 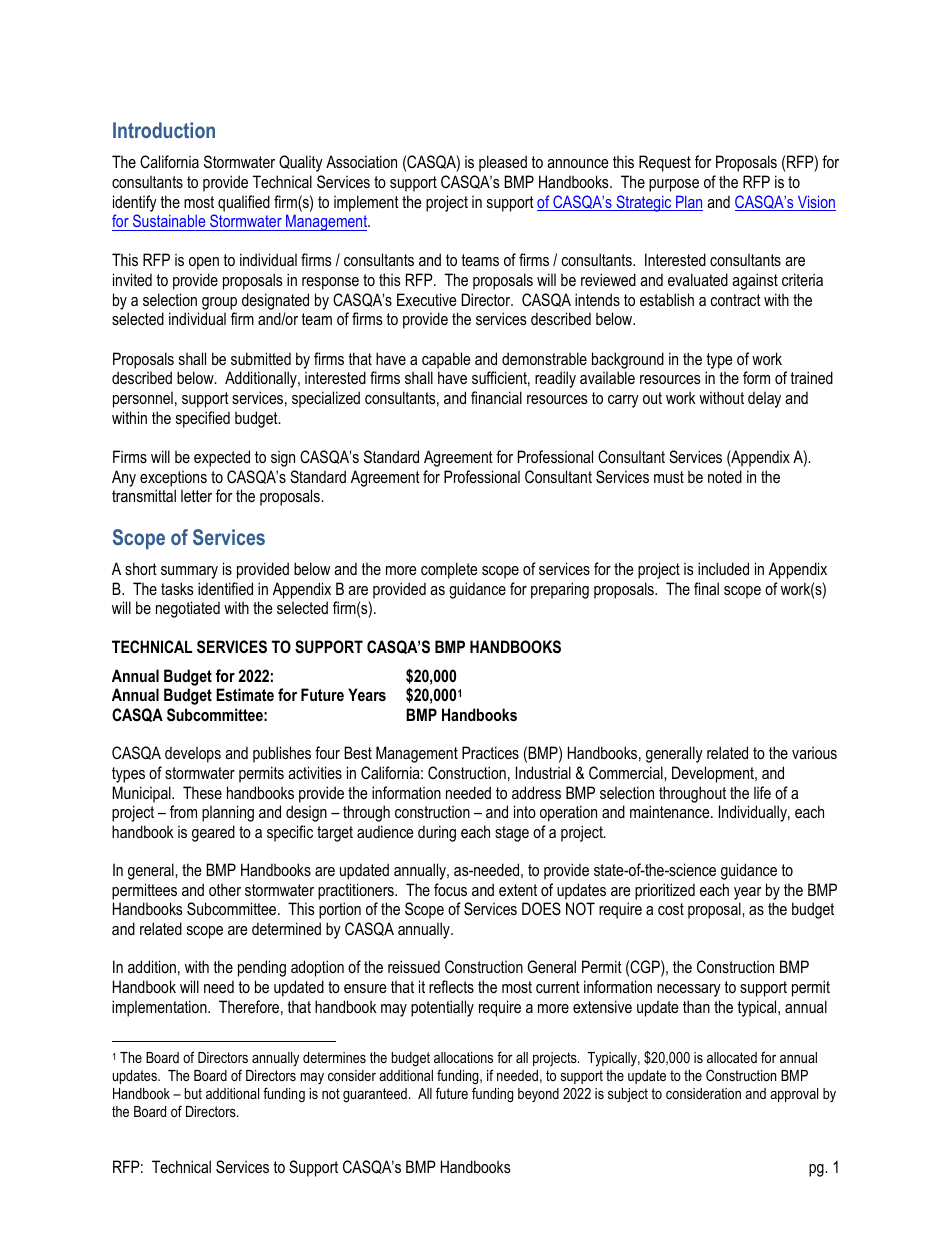 What do you see at coordinates (764, 399) in the screenshot?
I see `delay` at bounding box center [764, 399].
